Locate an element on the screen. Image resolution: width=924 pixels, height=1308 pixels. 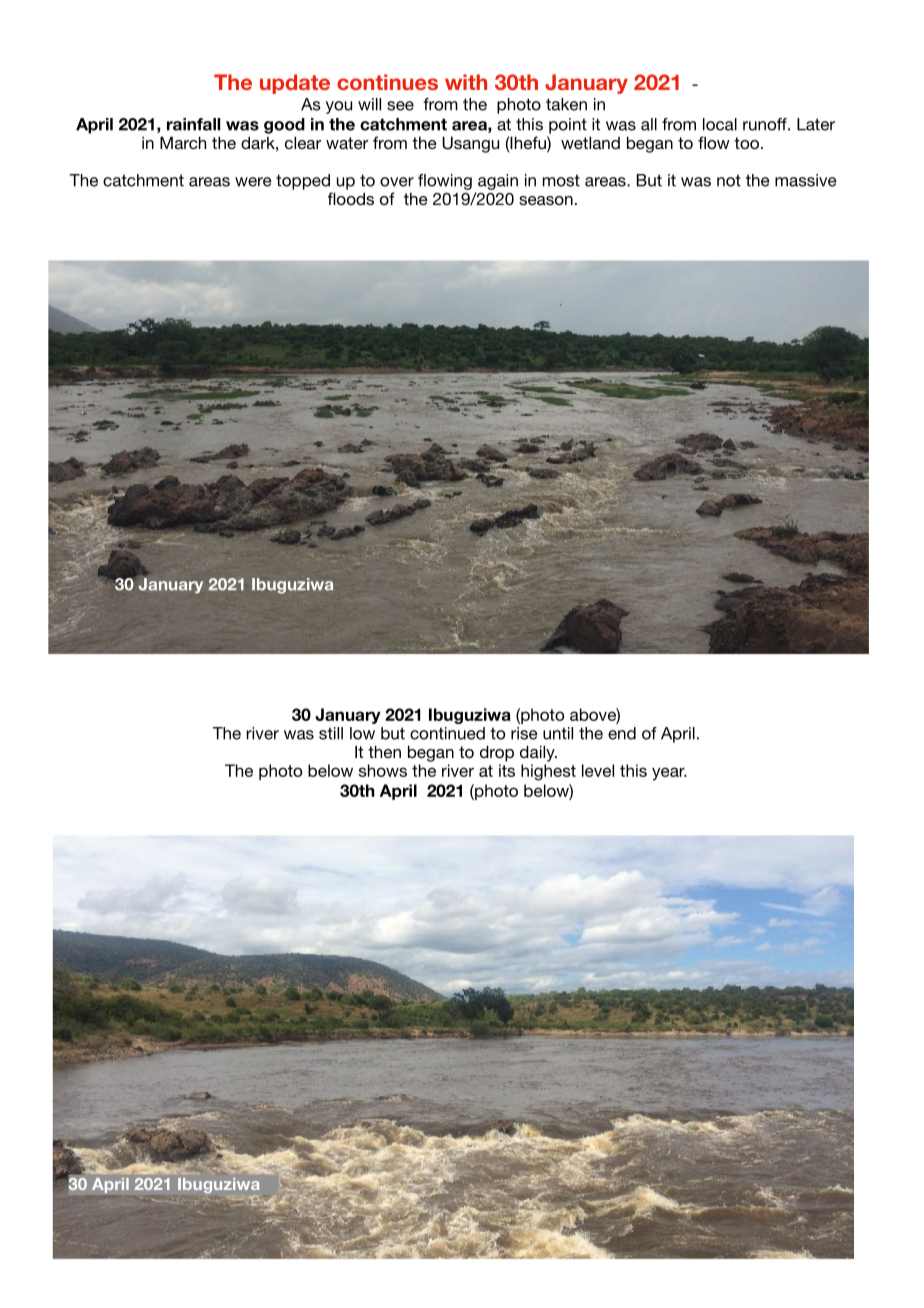
good is located at coordinates (284, 126).
